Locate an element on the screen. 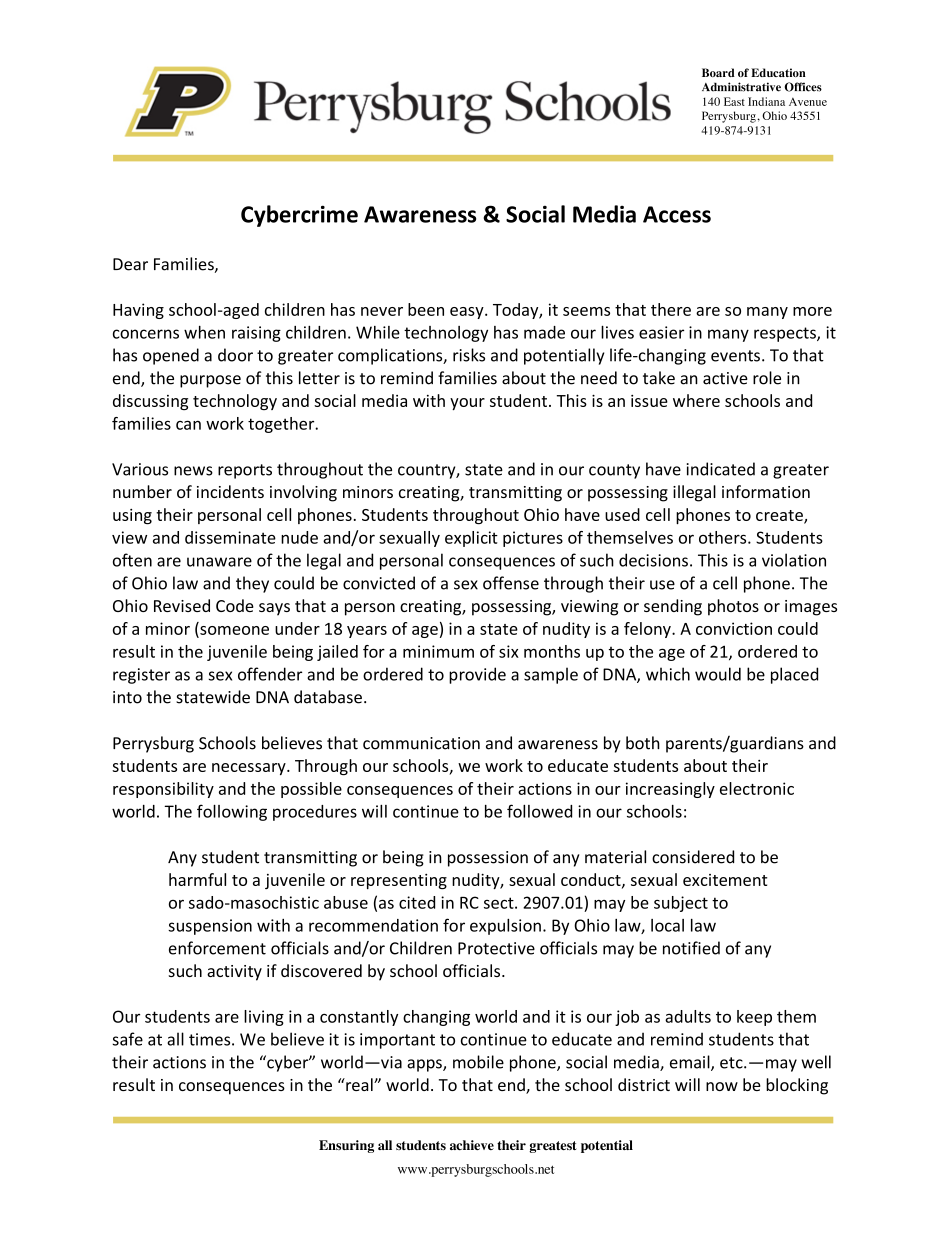  risks is located at coordinates (469, 355).
